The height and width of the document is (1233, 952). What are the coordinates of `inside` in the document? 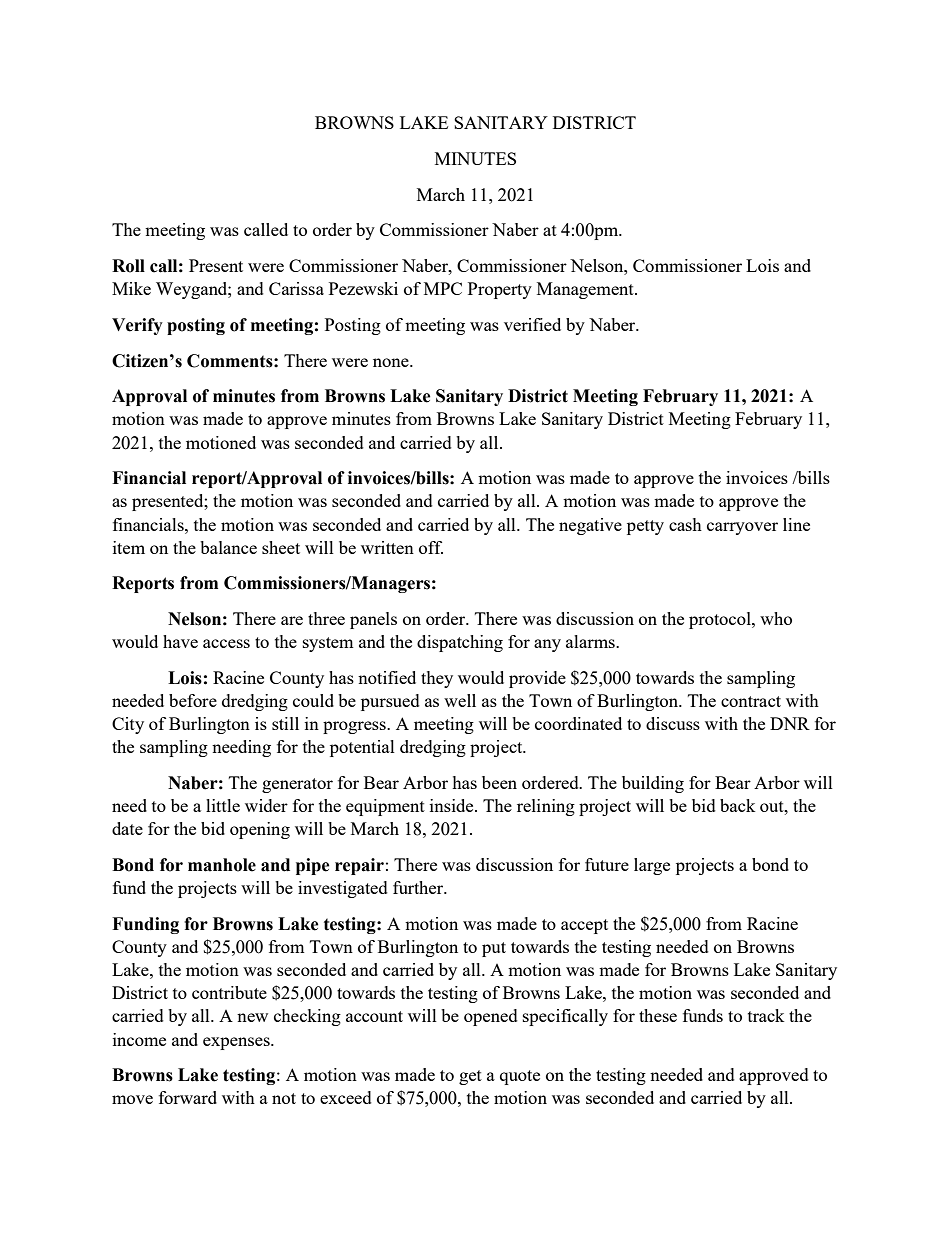 It's located at (453, 805).
